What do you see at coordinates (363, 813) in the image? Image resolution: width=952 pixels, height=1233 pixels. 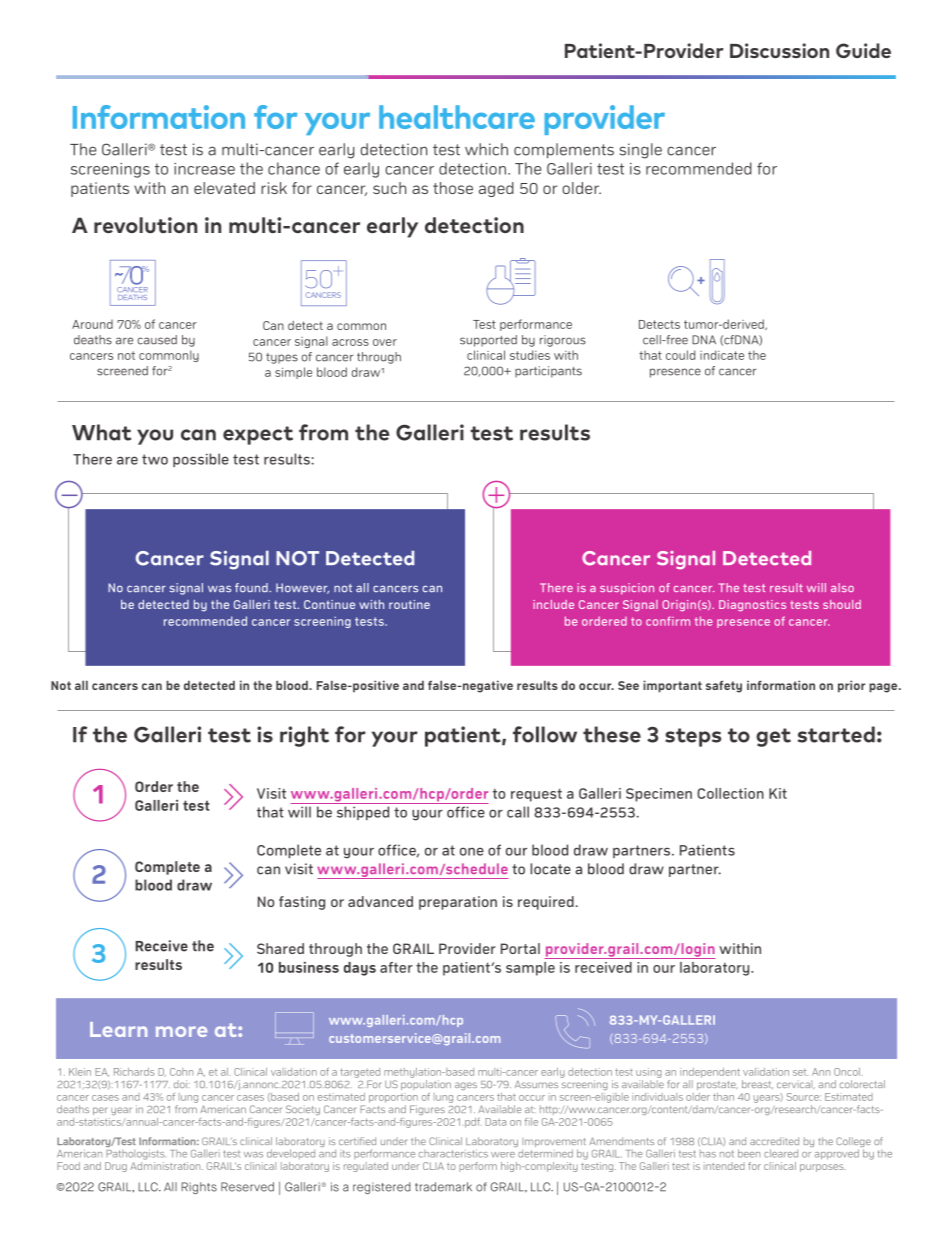 I see `shipped` at bounding box center [363, 813].
